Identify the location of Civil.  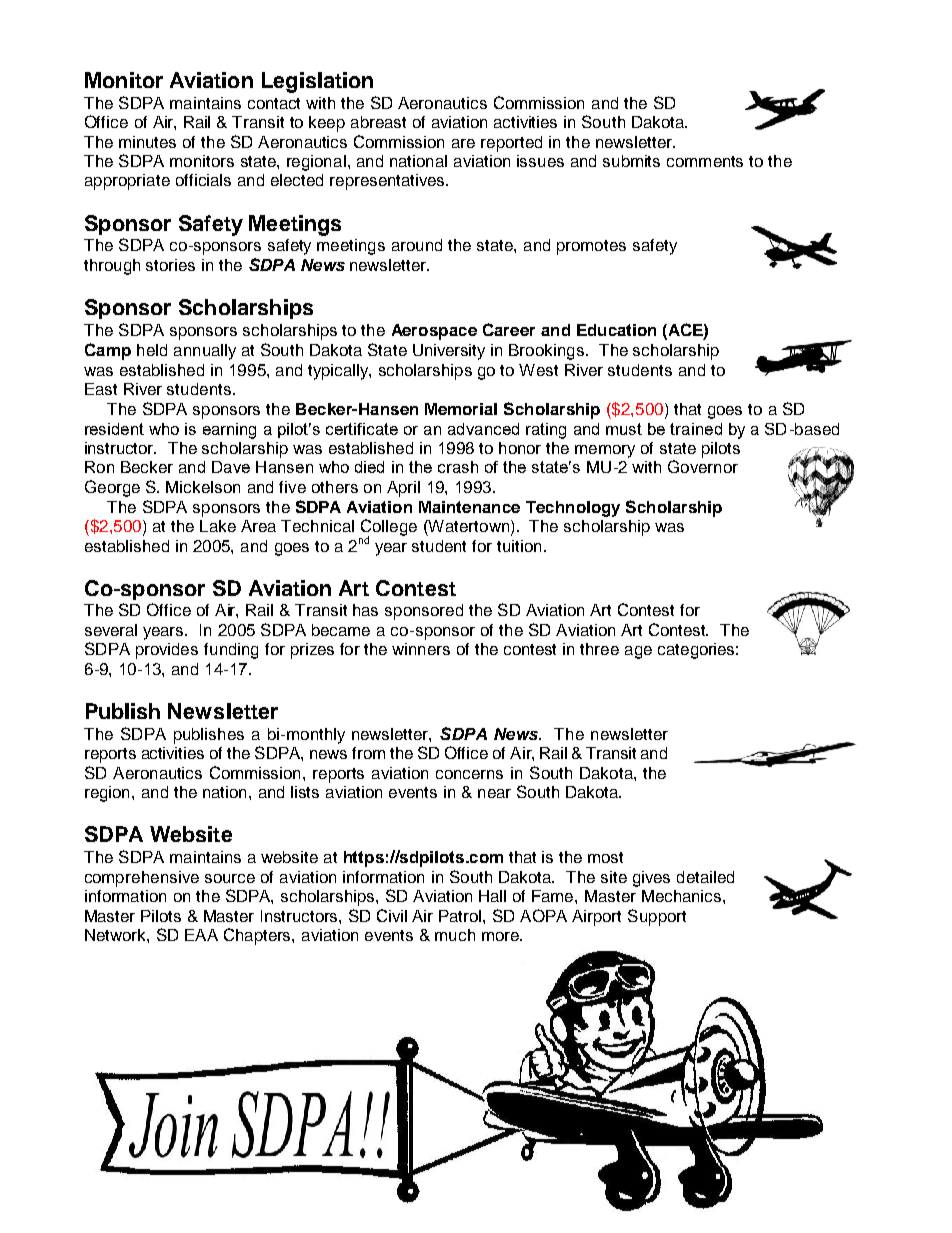
(392, 915).
